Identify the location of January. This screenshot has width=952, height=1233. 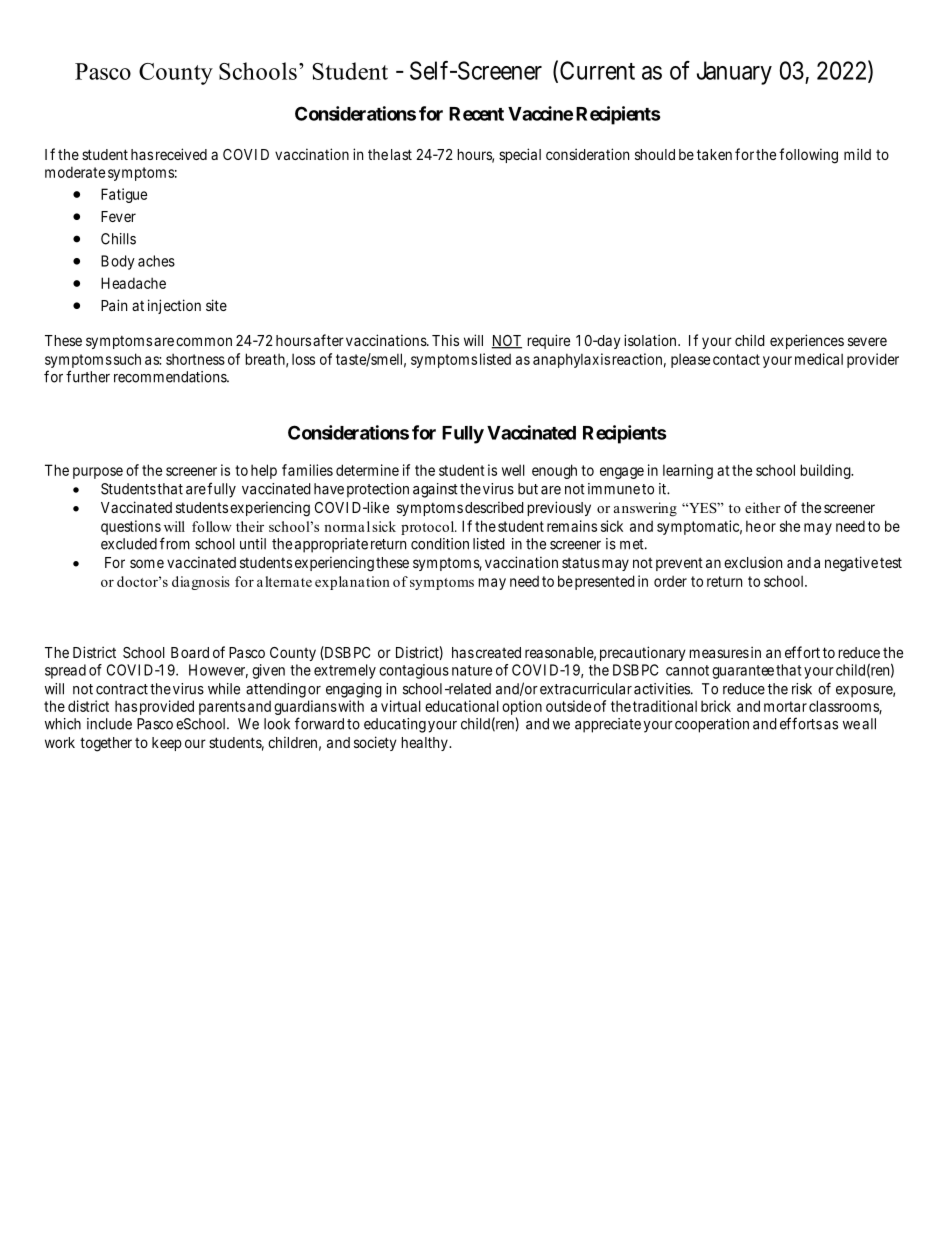
(734, 73).
